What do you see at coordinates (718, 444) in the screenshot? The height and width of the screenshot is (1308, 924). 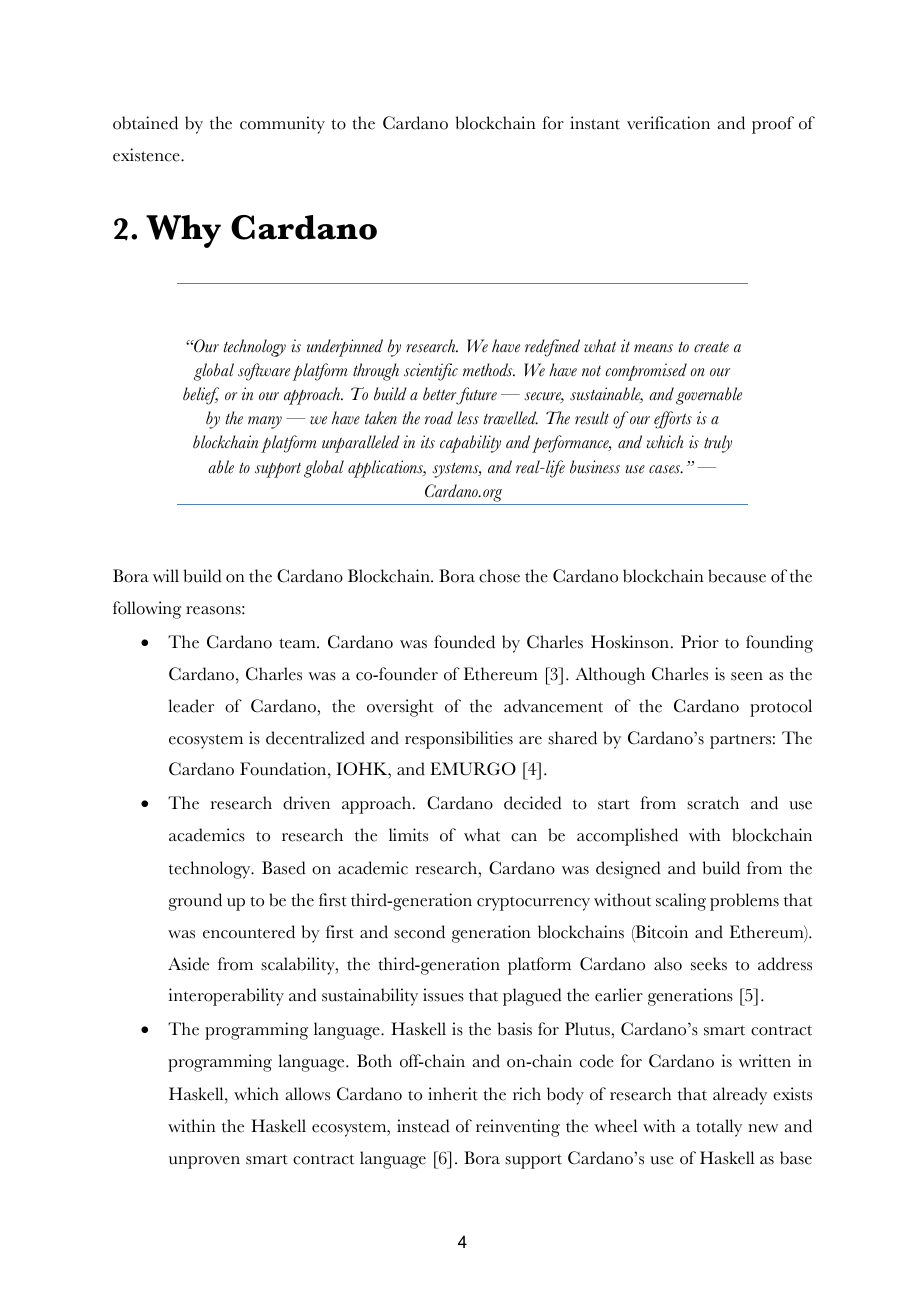 I see `truly` at bounding box center [718, 444].
